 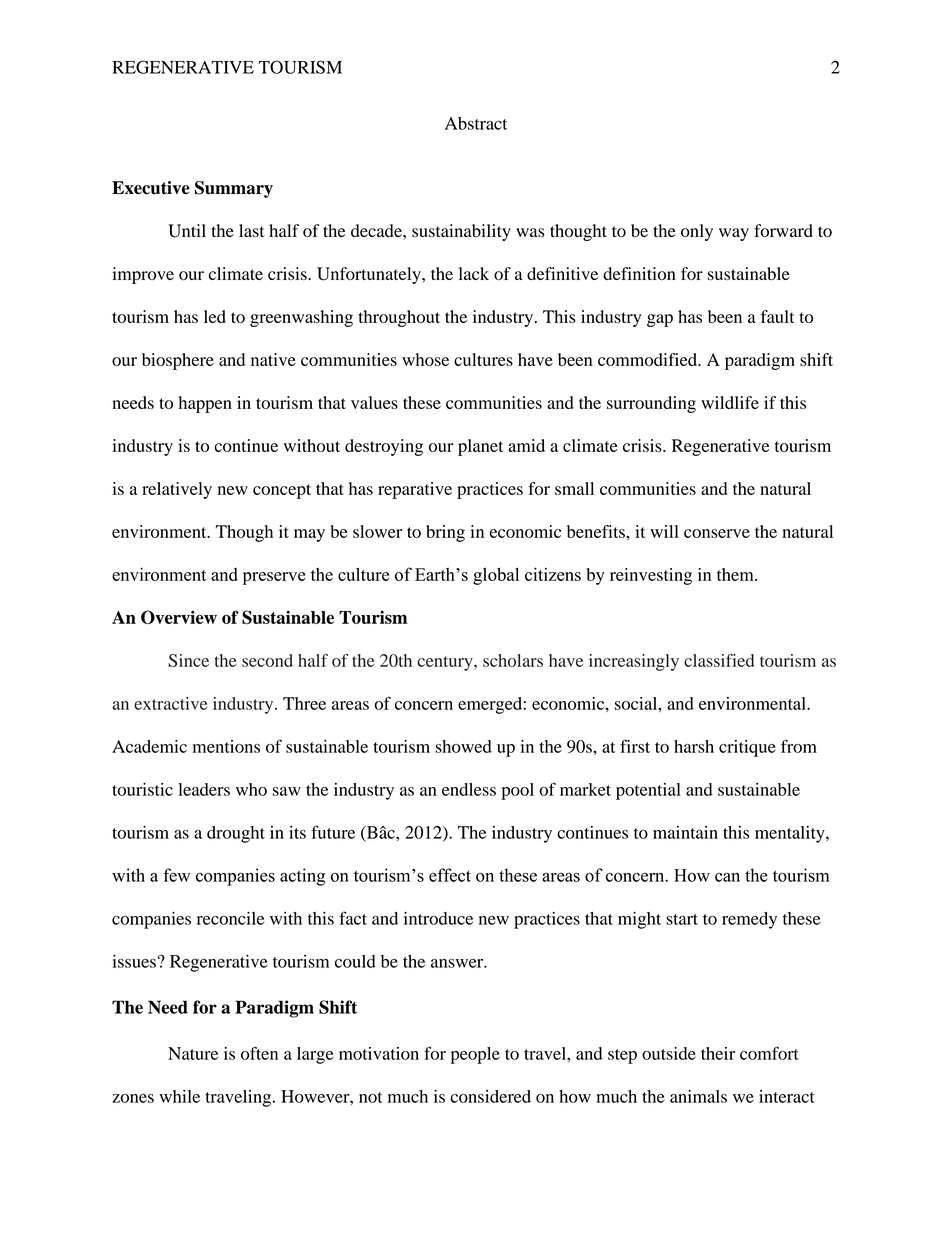 What do you see at coordinates (450, 875) in the screenshot?
I see `effect` at bounding box center [450, 875].
